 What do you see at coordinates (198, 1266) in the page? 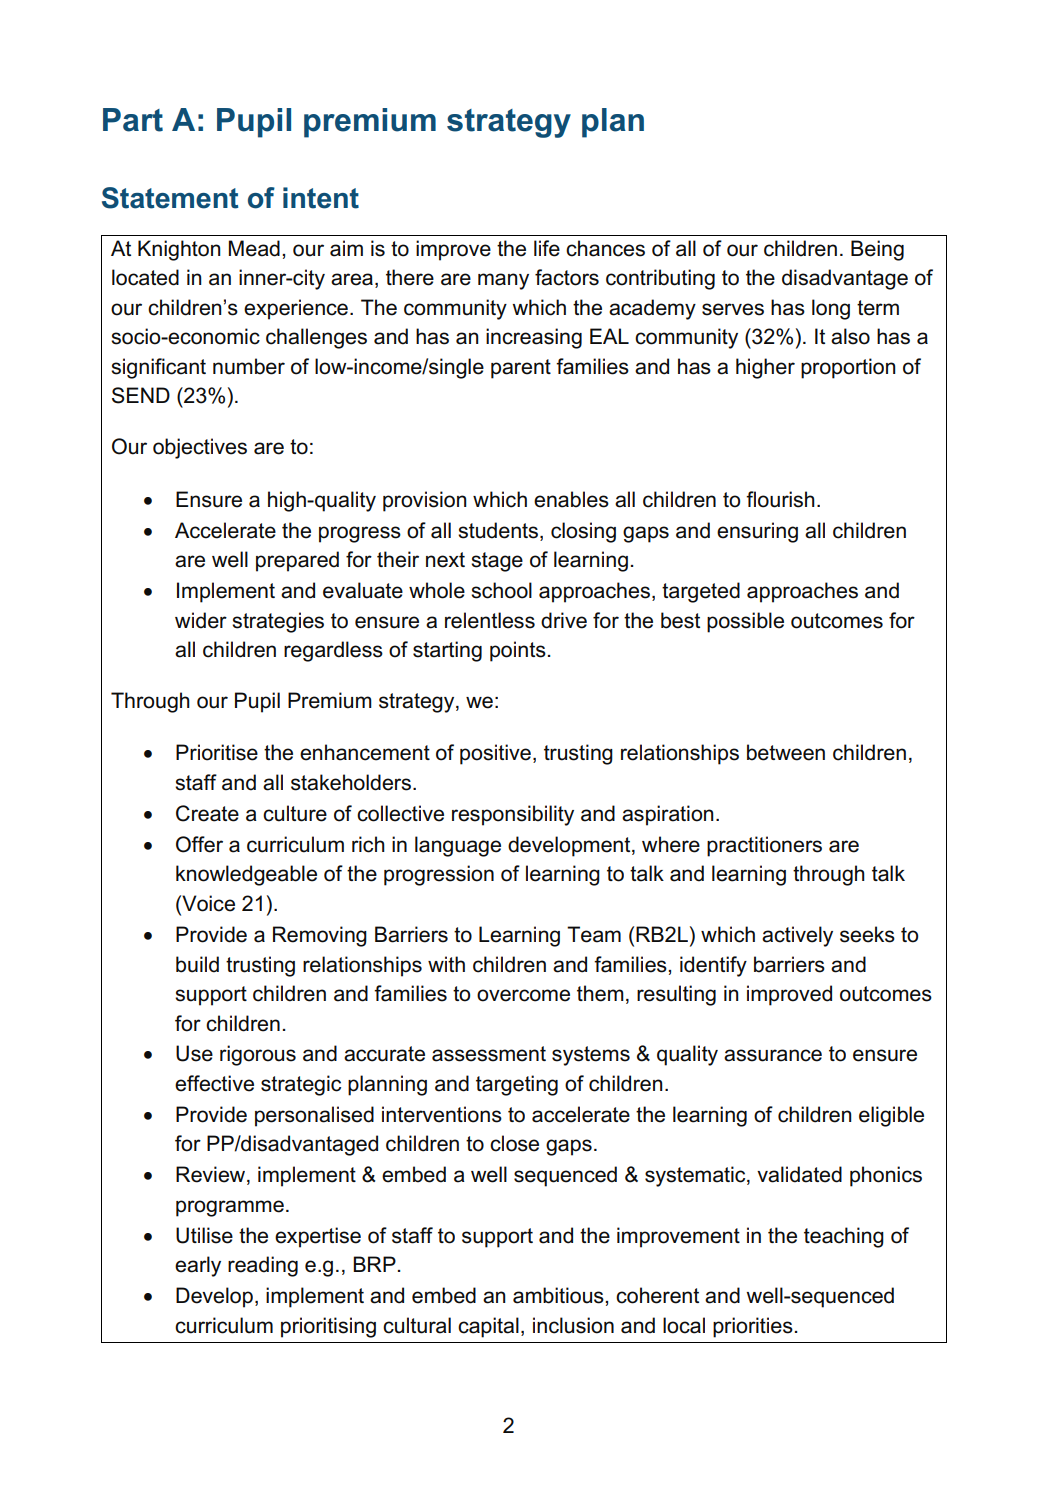
I see `early` at bounding box center [198, 1266].
